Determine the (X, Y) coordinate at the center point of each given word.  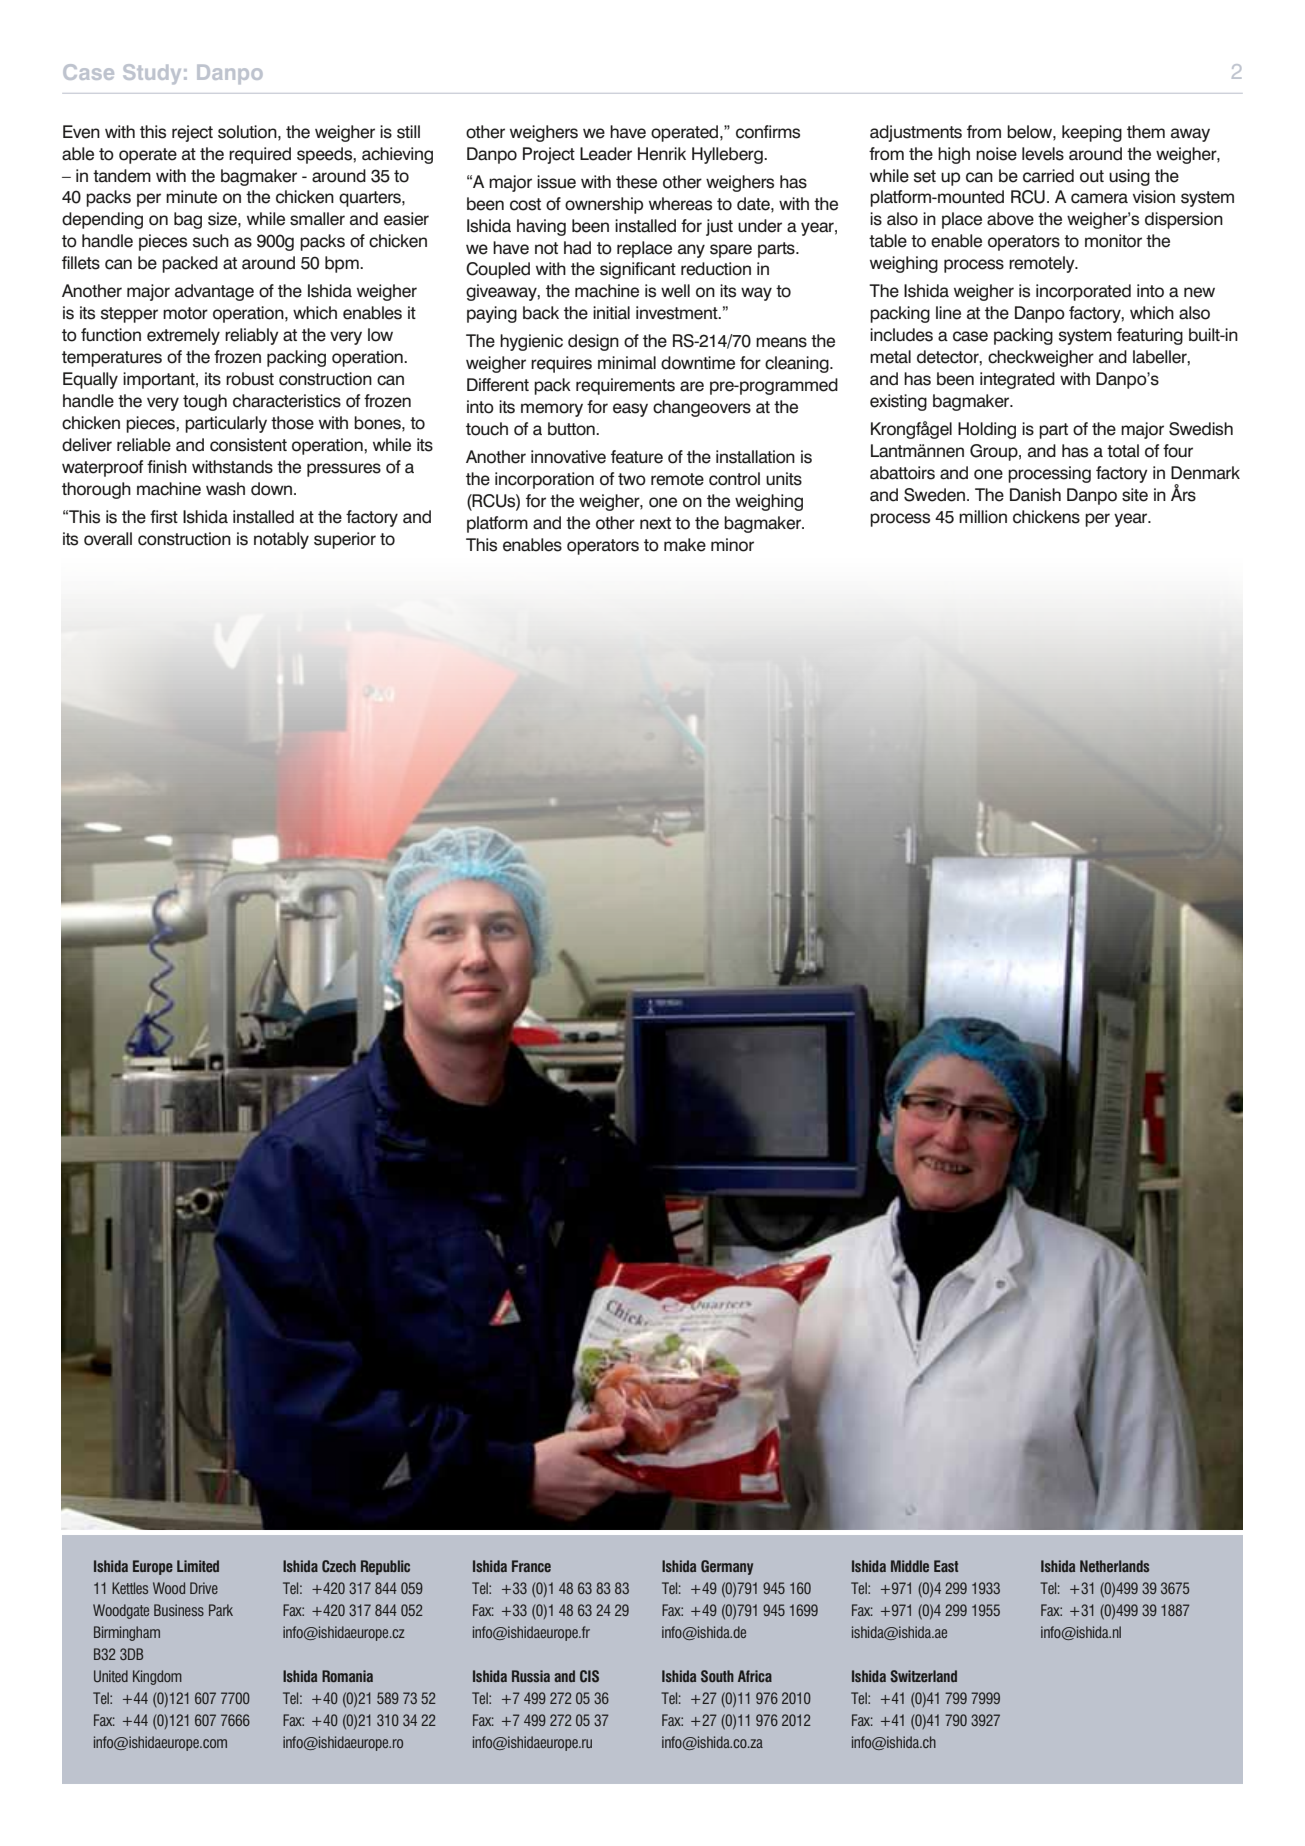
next (655, 523)
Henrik (662, 154)
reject (192, 133)
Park (221, 1610)
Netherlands (1114, 1566)
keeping (1092, 133)
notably (281, 540)
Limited (198, 1566)
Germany (727, 1567)
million (983, 517)
